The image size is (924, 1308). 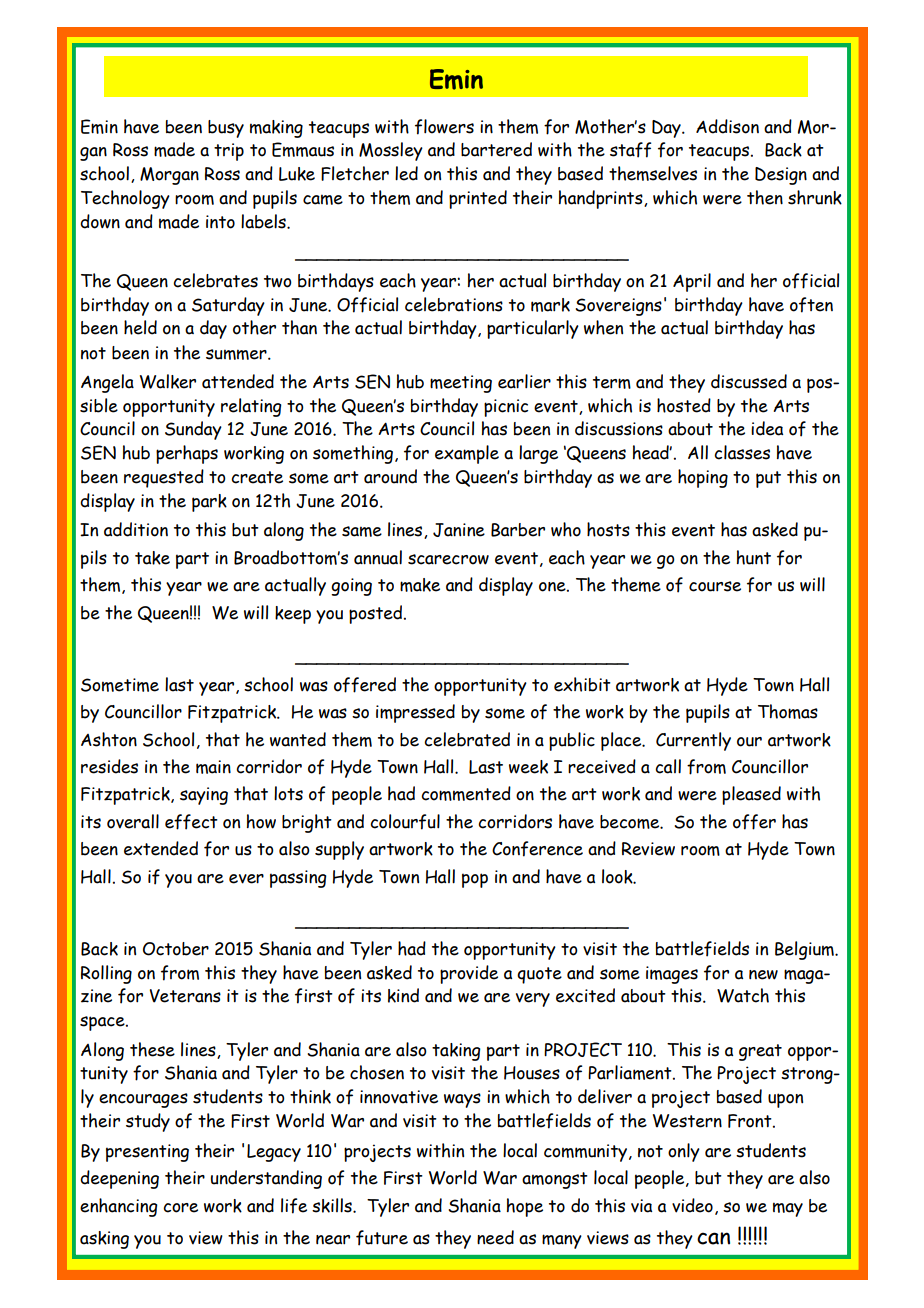 What do you see at coordinates (496, 149) in the page?
I see `bartered` at bounding box center [496, 149].
